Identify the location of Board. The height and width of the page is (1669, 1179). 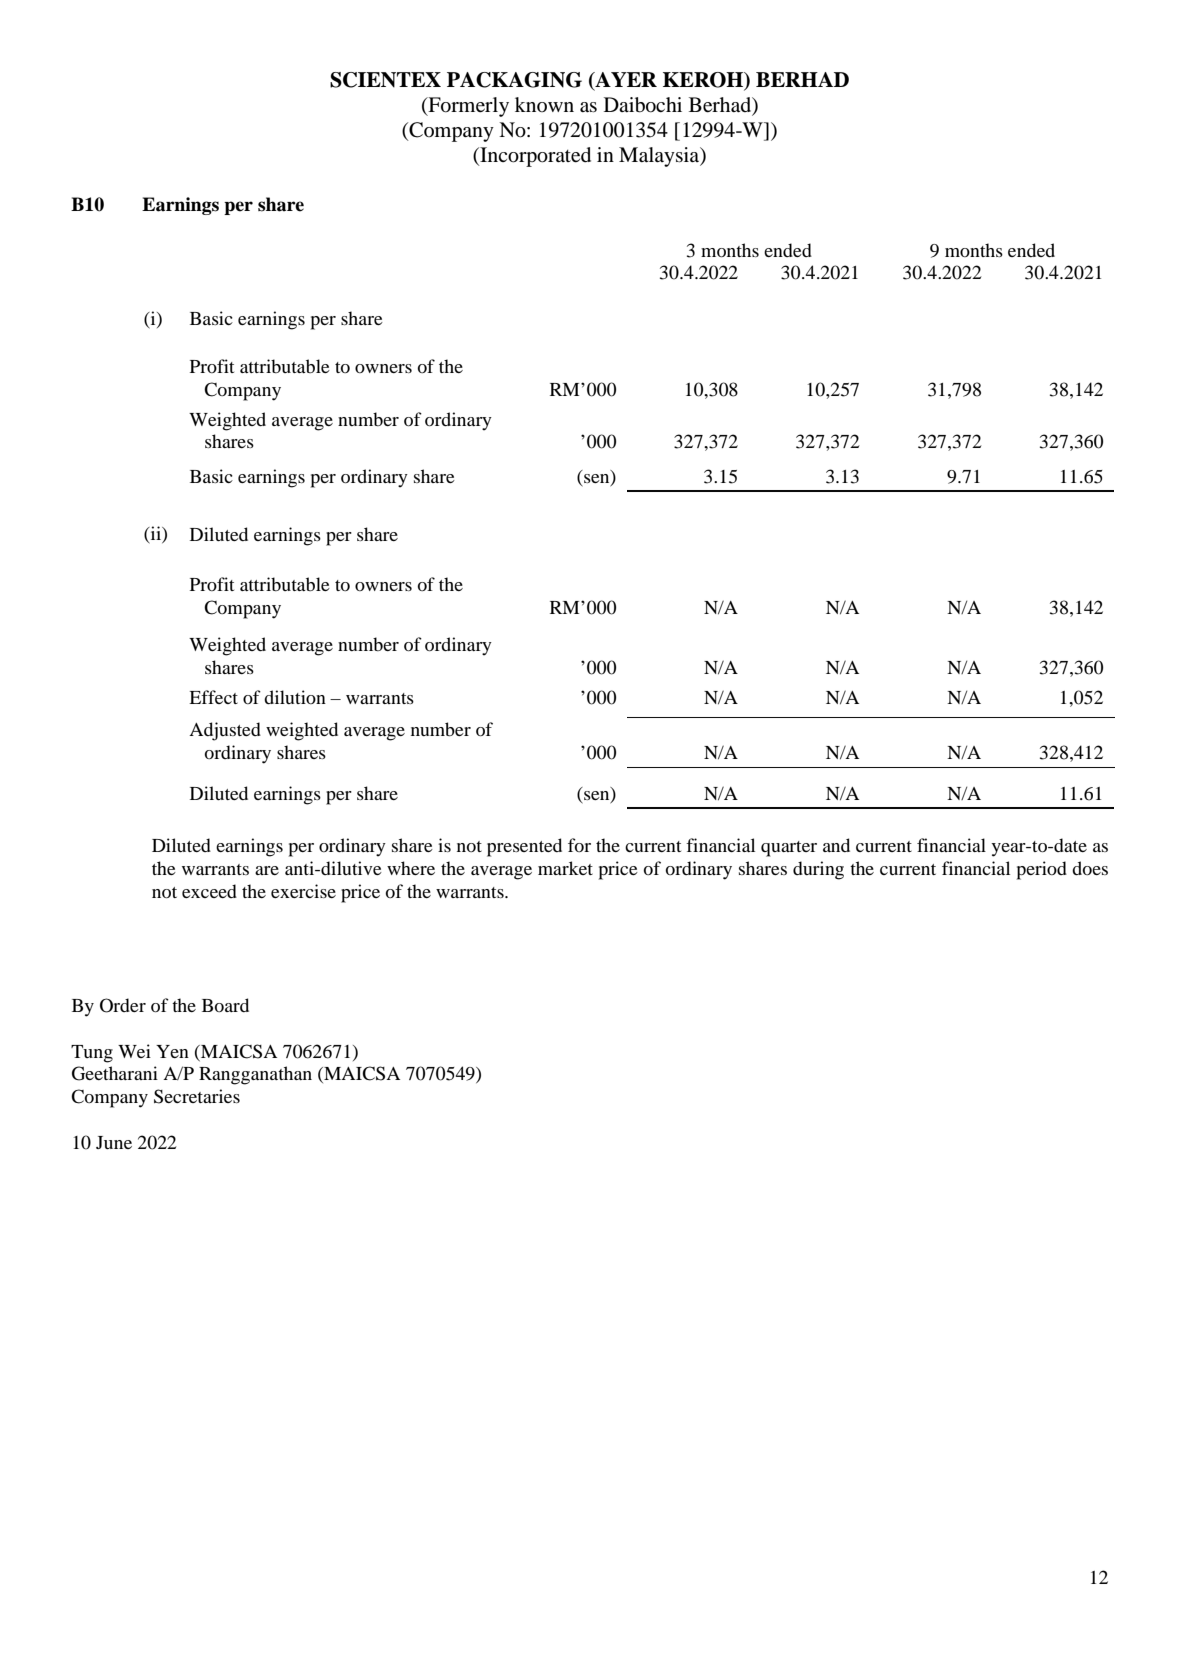
(225, 1005).
